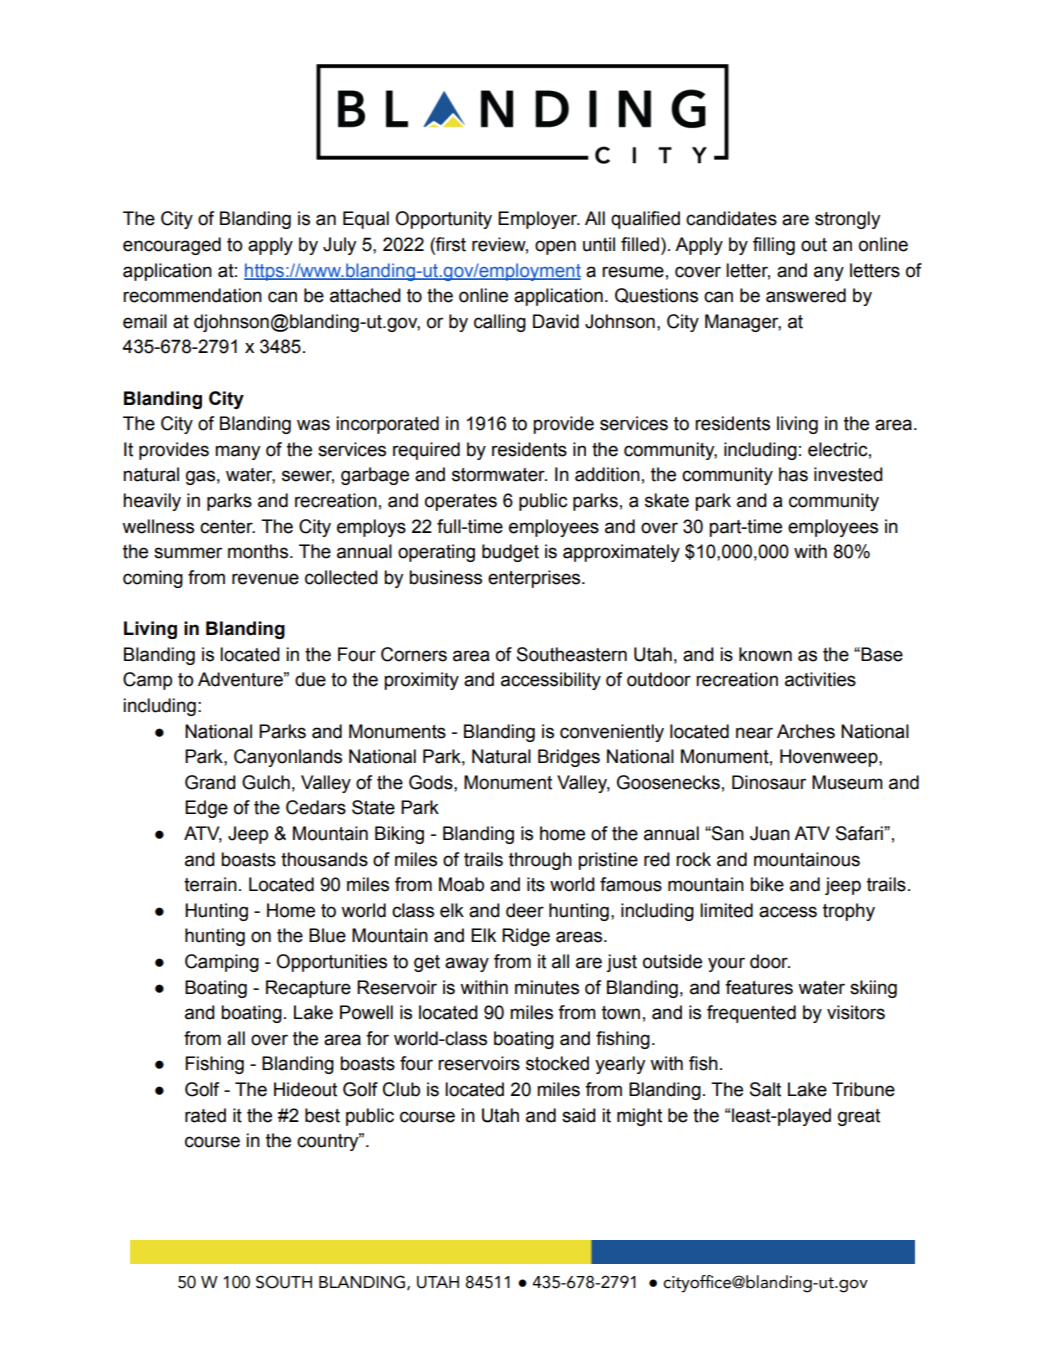 The width and height of the screenshot is (1045, 1352). Describe the element at coordinates (206, 809) in the screenshot. I see `Edge` at that location.
